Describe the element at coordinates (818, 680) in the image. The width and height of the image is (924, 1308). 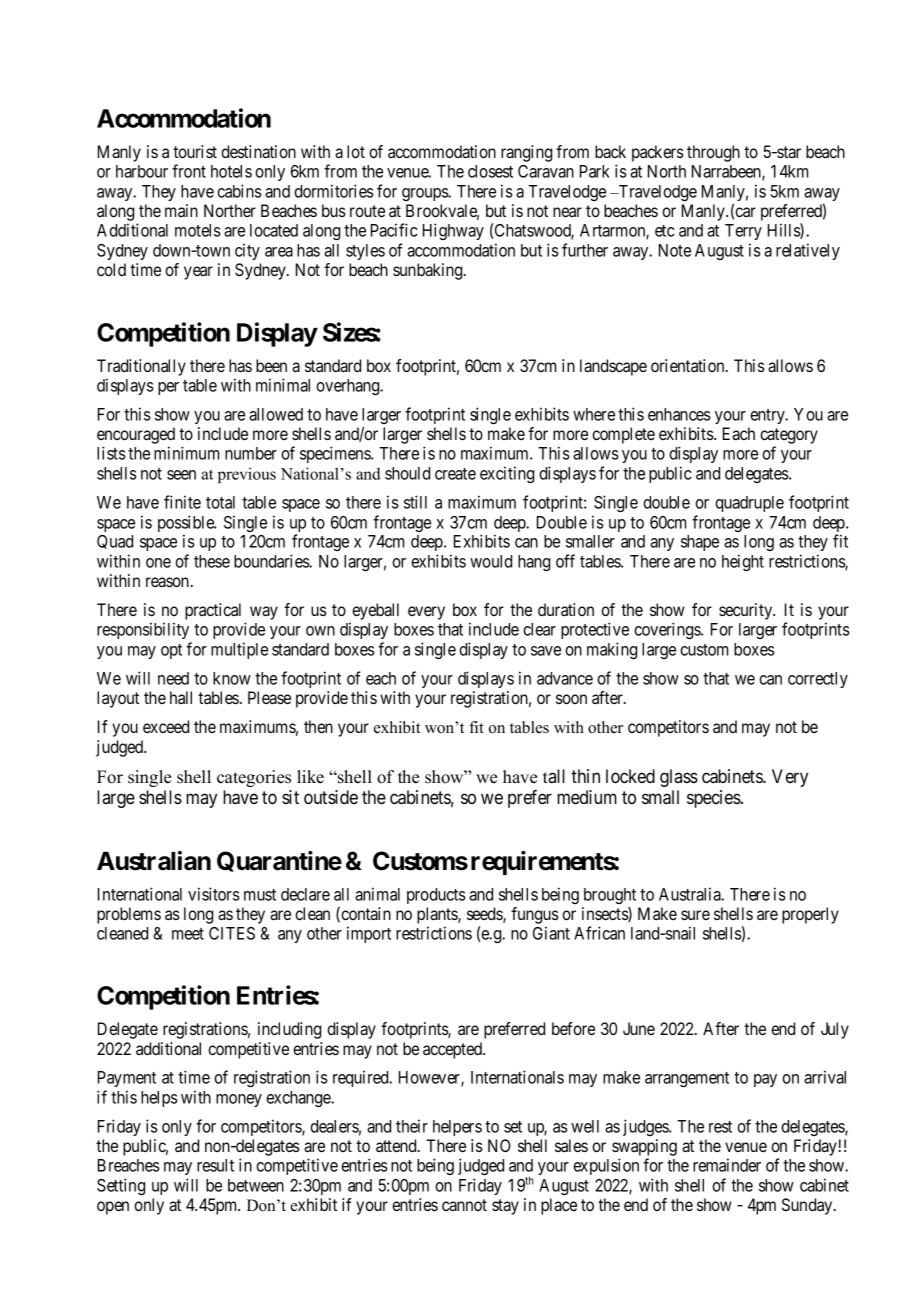
I see `correctly` at that location.
